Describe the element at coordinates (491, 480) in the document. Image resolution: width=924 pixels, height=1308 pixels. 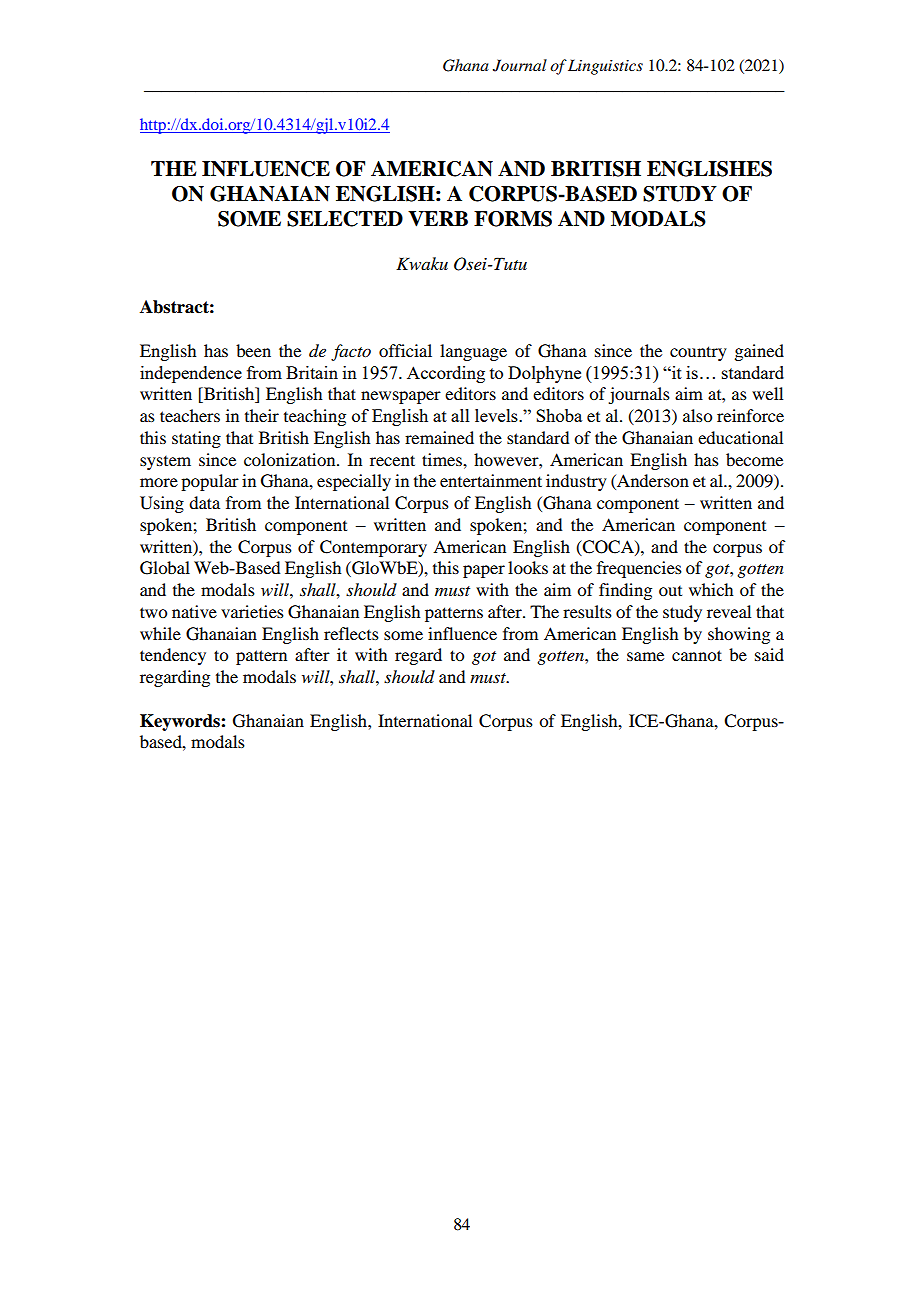
I see `entertainment` at that location.
